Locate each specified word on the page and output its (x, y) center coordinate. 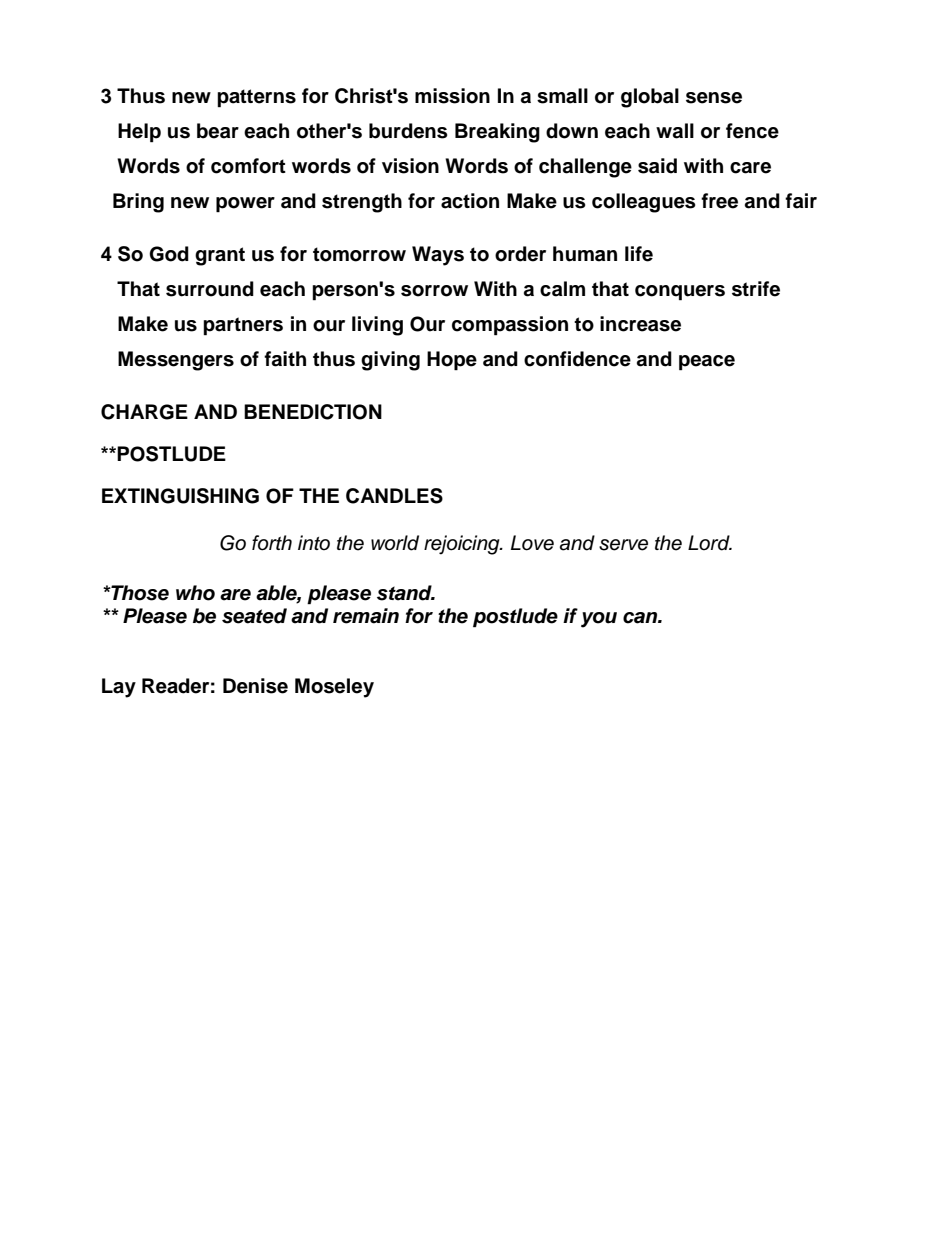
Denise (255, 686)
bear (218, 131)
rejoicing (463, 545)
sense (714, 98)
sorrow (434, 291)
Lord (710, 543)
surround (210, 289)
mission (452, 96)
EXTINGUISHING (180, 496)
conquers (680, 293)
